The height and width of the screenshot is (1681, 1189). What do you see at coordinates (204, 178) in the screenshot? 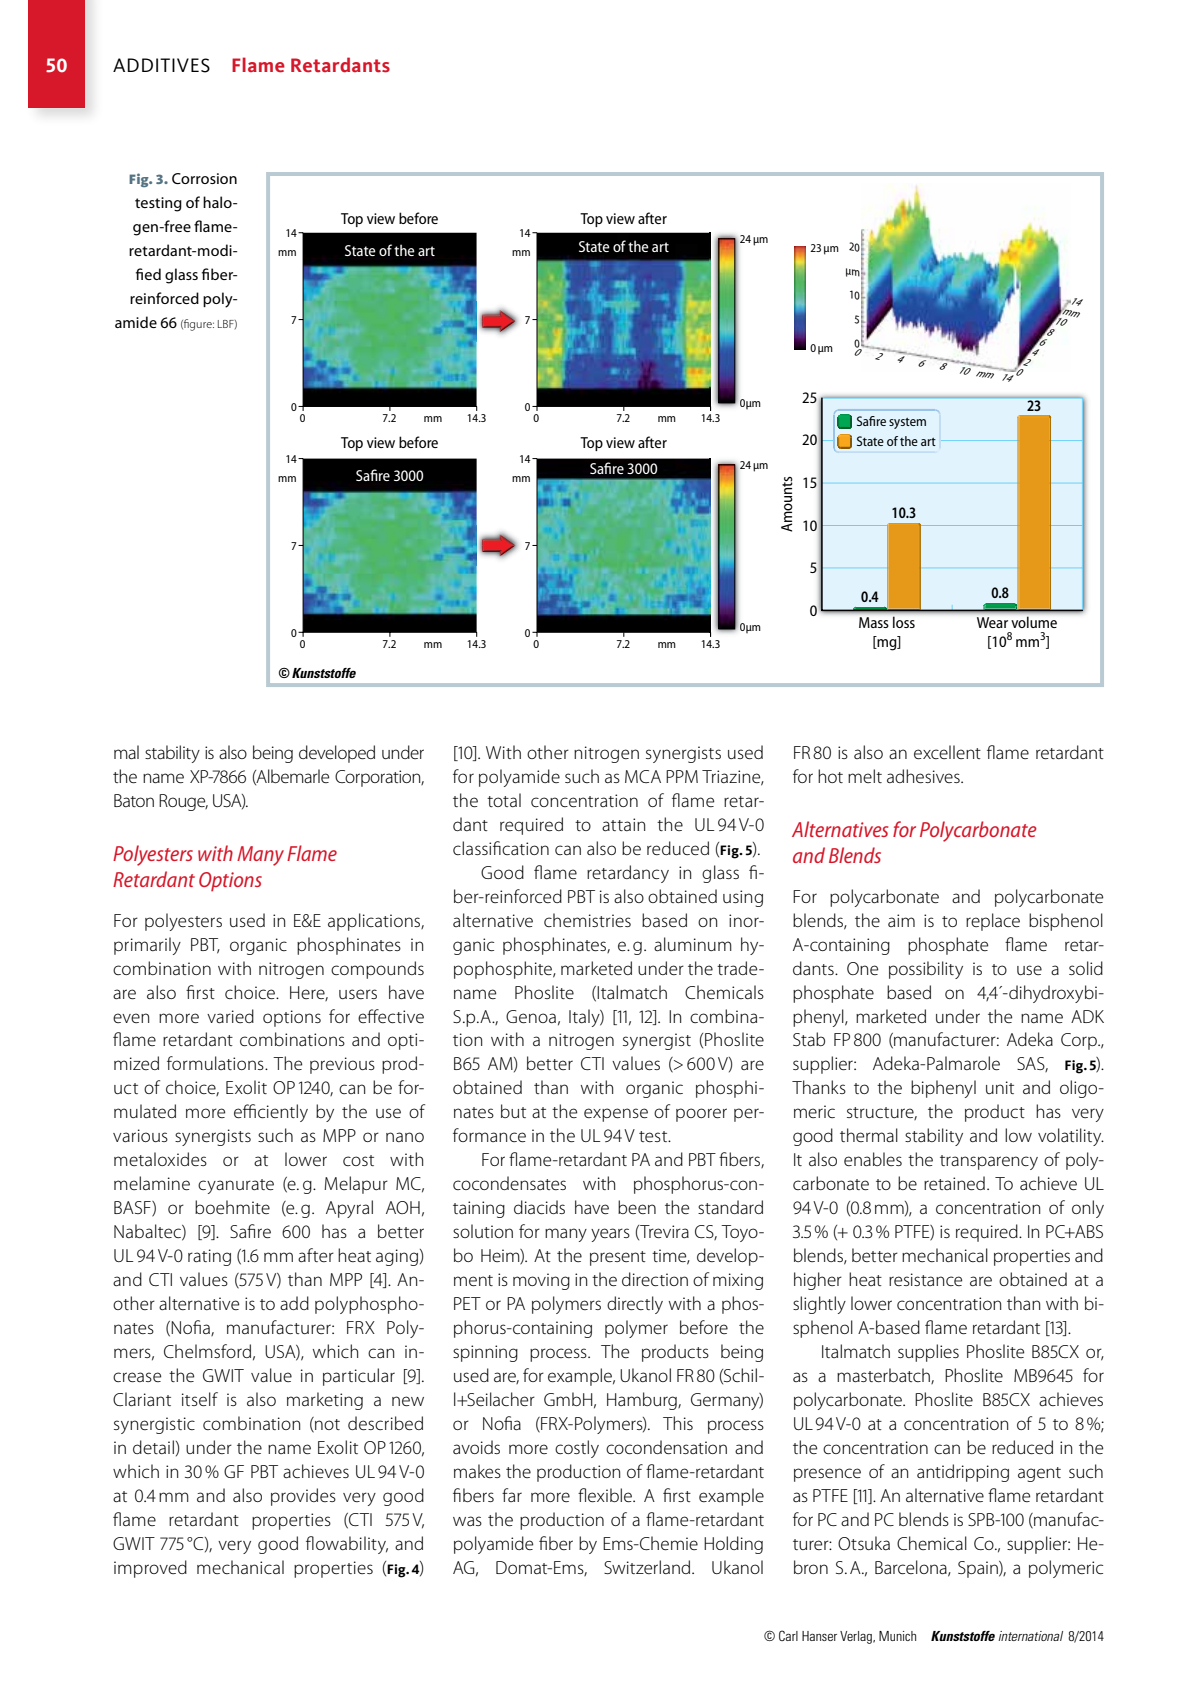
I see `Corrosion` at bounding box center [204, 178].
